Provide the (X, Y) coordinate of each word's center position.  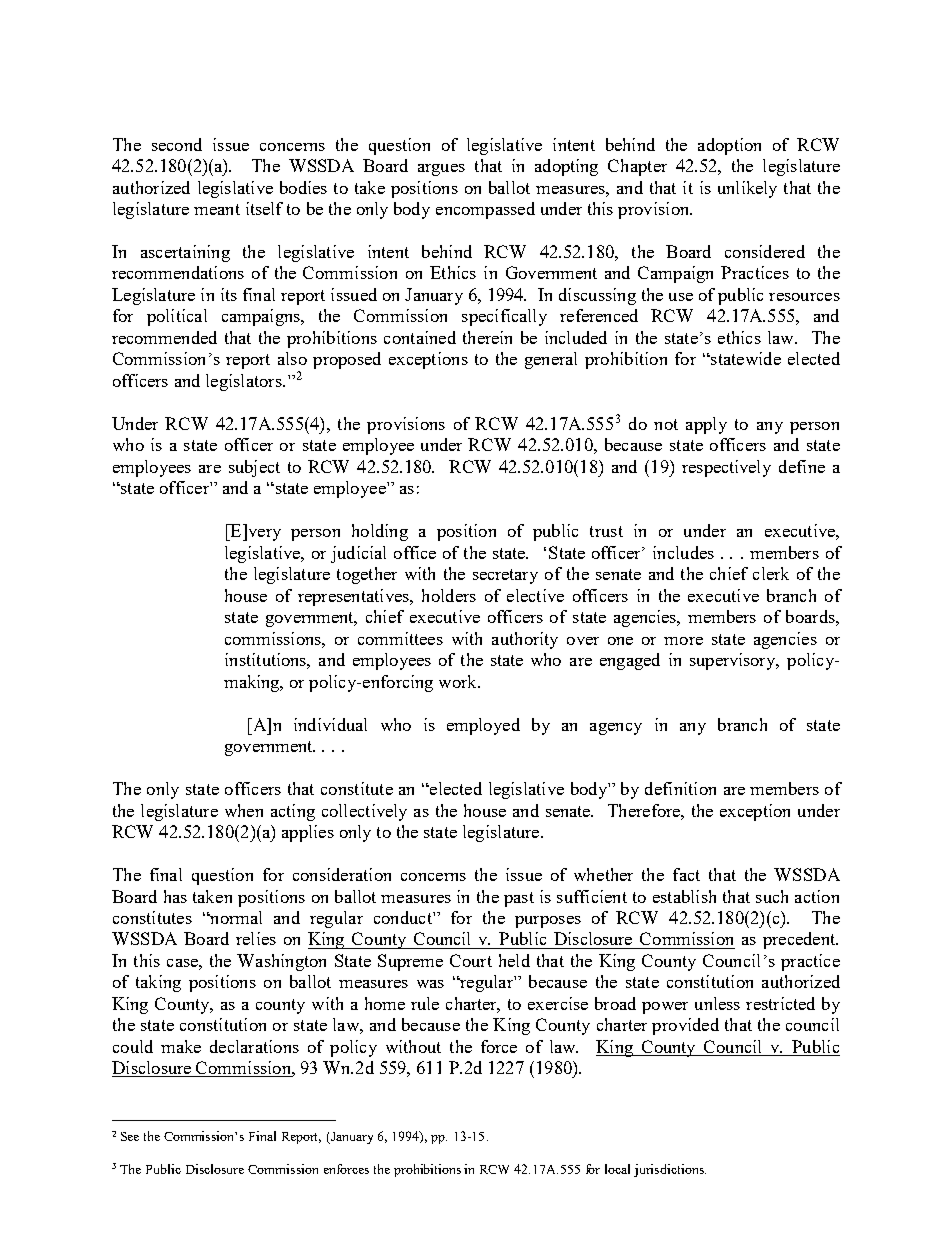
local (617, 1169)
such (772, 896)
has (175, 896)
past (519, 899)
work (459, 681)
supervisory (734, 661)
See (130, 1136)
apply (706, 425)
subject (254, 468)
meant (217, 209)
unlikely (747, 189)
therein (487, 337)
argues (441, 170)
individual (330, 724)
